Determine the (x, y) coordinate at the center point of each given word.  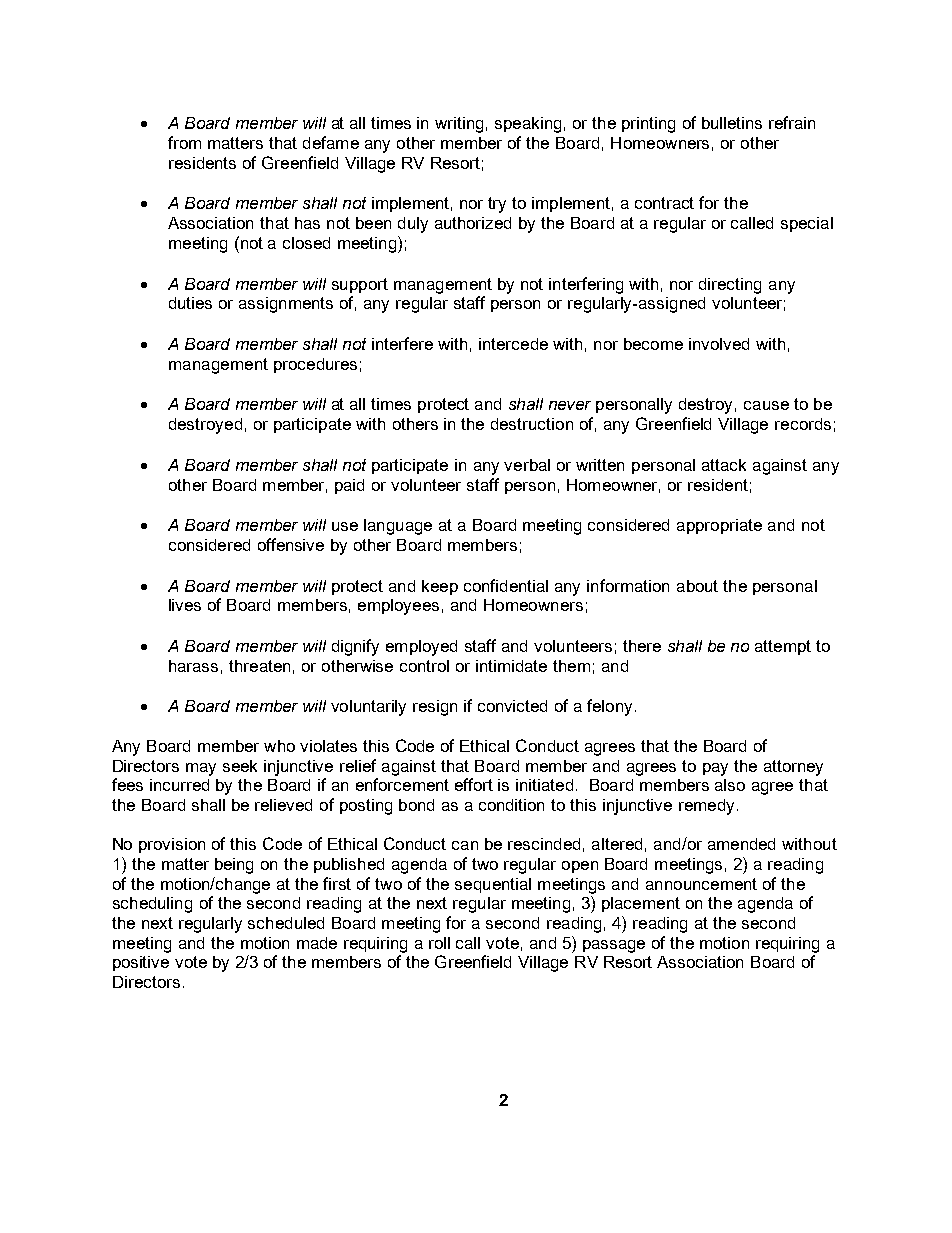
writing (459, 125)
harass (193, 666)
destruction (532, 424)
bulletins (732, 123)
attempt (783, 647)
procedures (315, 365)
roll (439, 943)
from (184, 142)
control (424, 666)
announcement (701, 884)
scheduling (152, 905)
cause (766, 405)
